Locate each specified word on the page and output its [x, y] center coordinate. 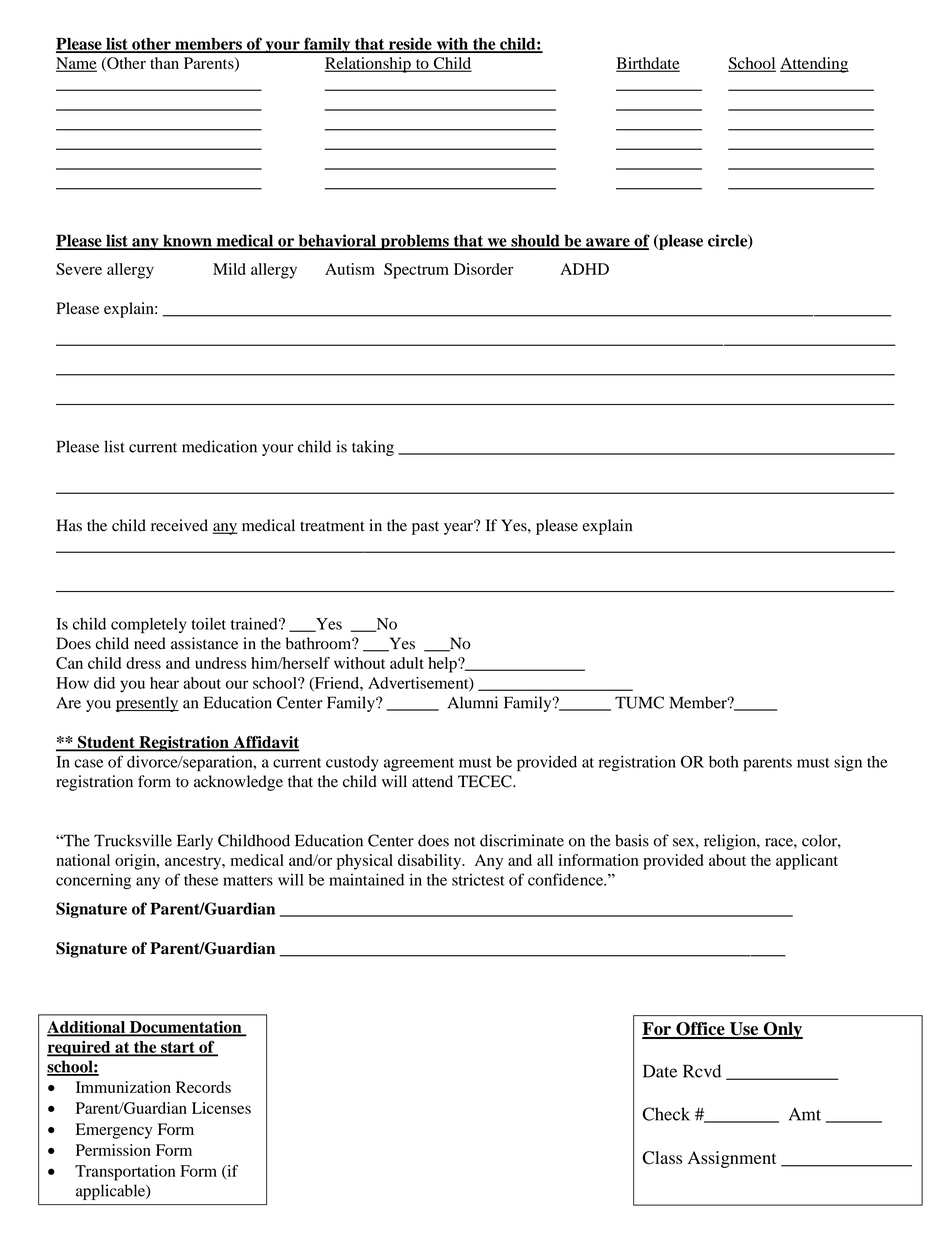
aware [608, 243]
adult [407, 663]
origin [136, 862]
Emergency [114, 1131]
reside [410, 44]
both [724, 762]
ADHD [584, 269]
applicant [807, 862]
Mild [229, 269]
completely [148, 626]
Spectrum [416, 271]
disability [431, 862]
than [164, 63]
